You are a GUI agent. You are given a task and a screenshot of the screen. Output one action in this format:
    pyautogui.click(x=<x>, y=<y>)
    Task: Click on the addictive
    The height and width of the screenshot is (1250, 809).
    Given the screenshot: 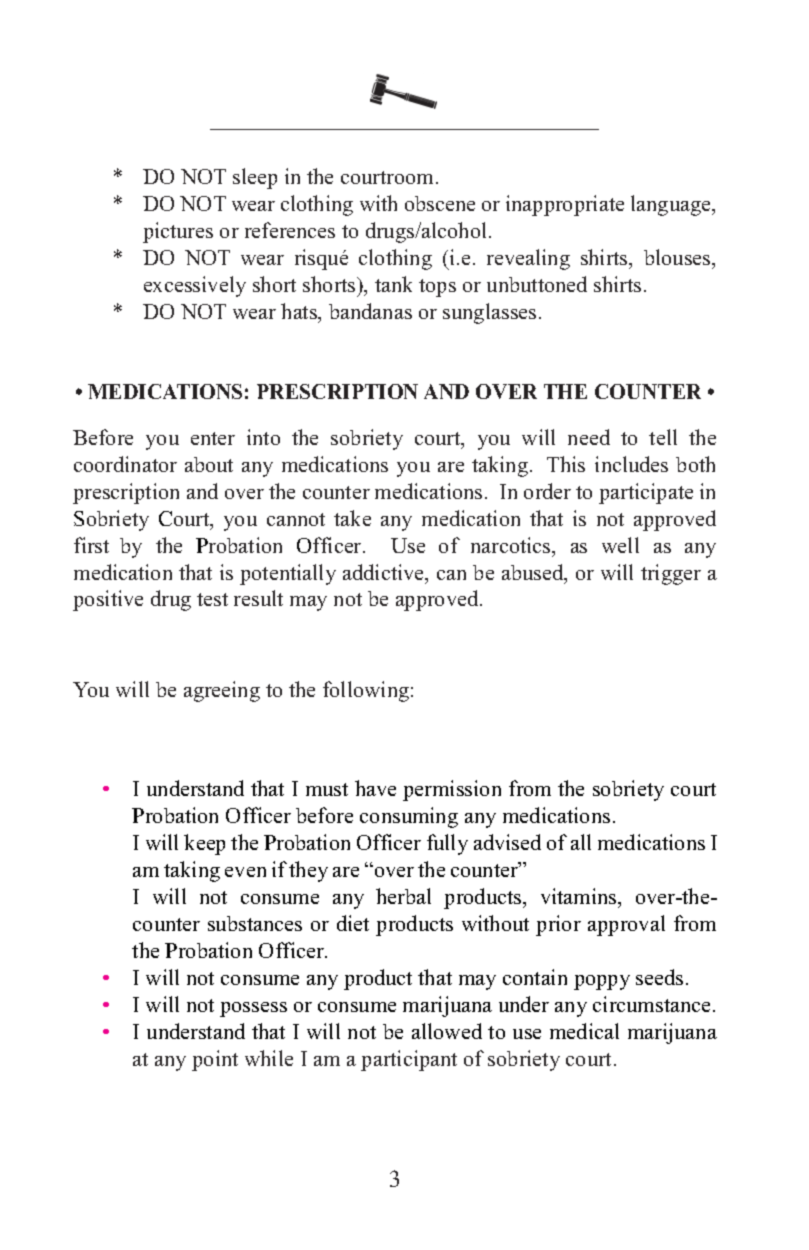 What is the action you would take?
    pyautogui.click(x=385, y=573)
